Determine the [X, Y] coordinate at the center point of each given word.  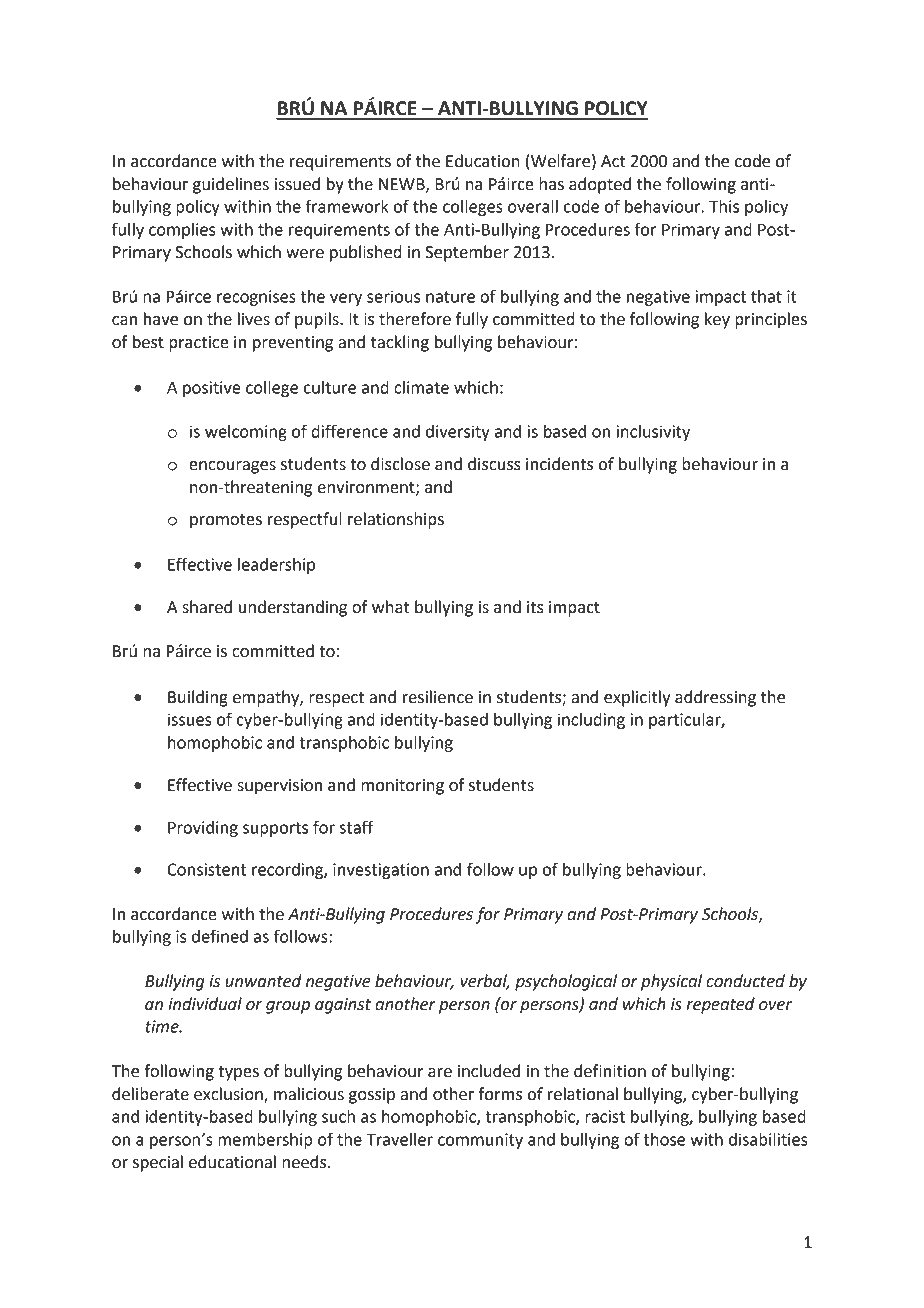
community [480, 1141]
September [467, 253]
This [724, 206]
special [158, 1163]
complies [182, 231]
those [664, 1139]
